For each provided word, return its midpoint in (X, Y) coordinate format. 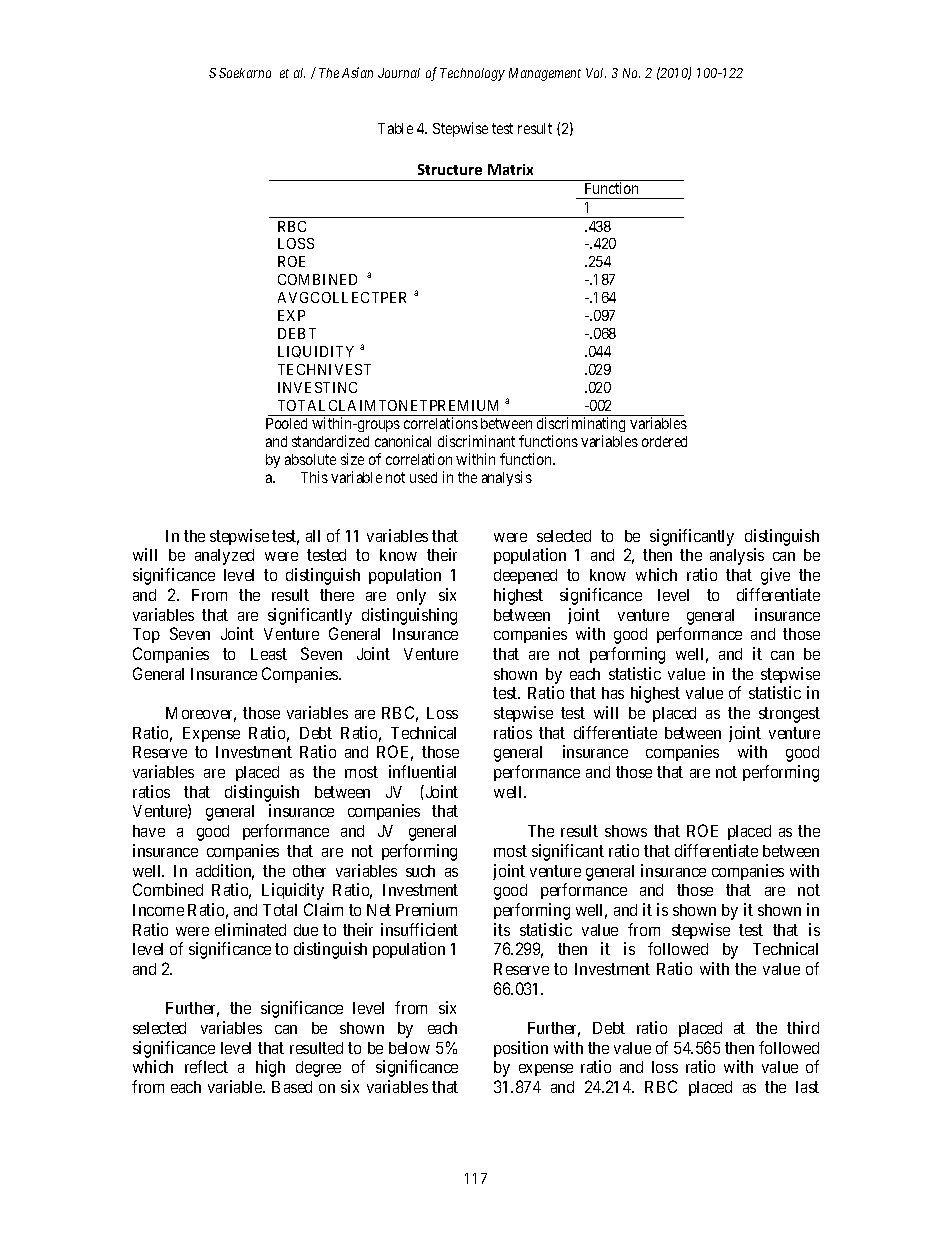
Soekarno (245, 73)
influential (422, 771)
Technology (472, 74)
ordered (664, 441)
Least (269, 654)
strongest (789, 715)
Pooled (286, 423)
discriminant (476, 441)
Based (292, 1087)
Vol (596, 73)
